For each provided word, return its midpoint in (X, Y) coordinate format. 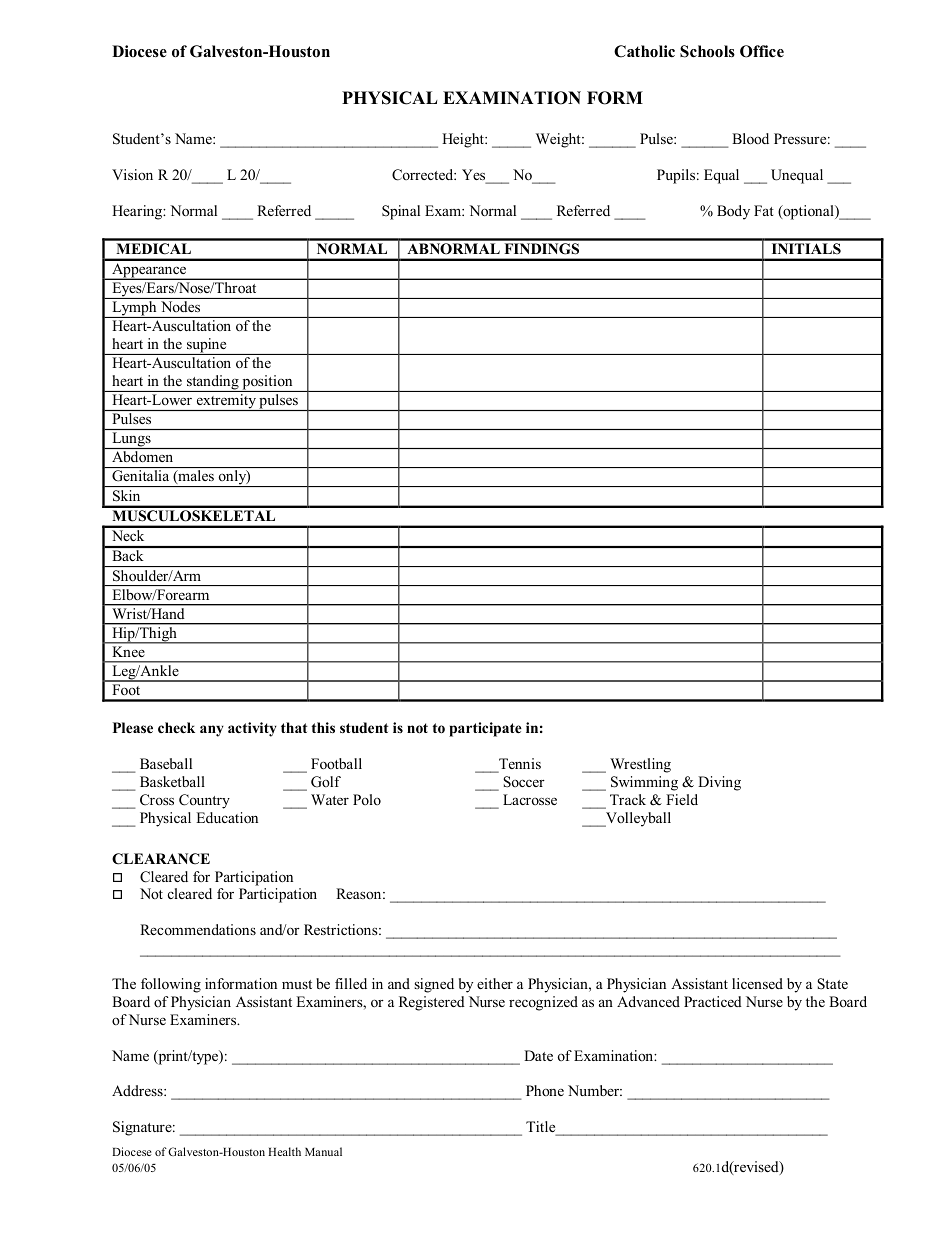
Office (762, 51)
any (212, 731)
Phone (545, 1090)
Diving (719, 783)
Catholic (644, 51)
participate (485, 729)
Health (284, 1151)
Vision (132, 174)
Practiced (713, 1001)
